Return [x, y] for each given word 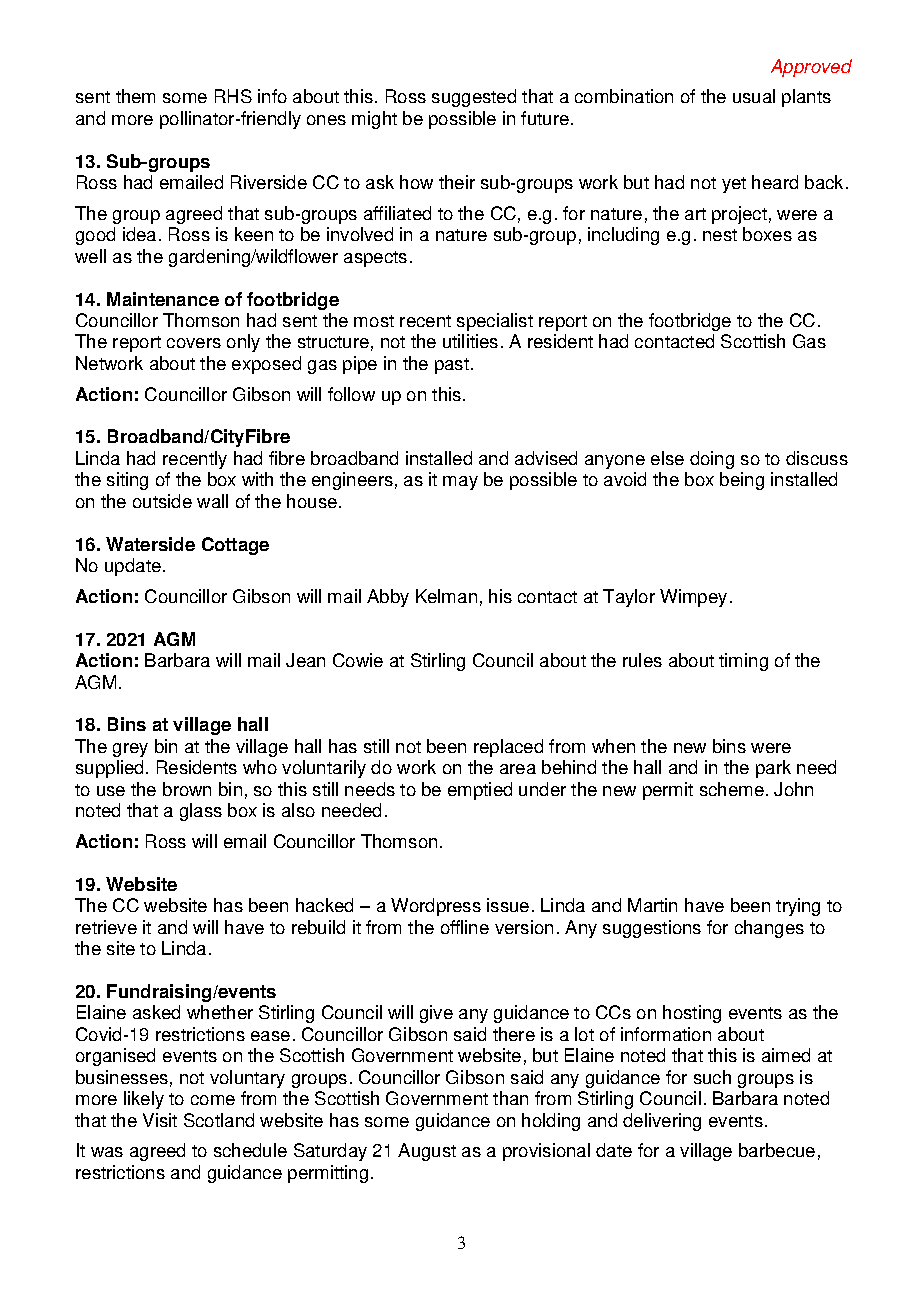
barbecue [777, 1150]
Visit [160, 1120]
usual [754, 96]
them [135, 96]
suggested [474, 98]
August [427, 1152]
